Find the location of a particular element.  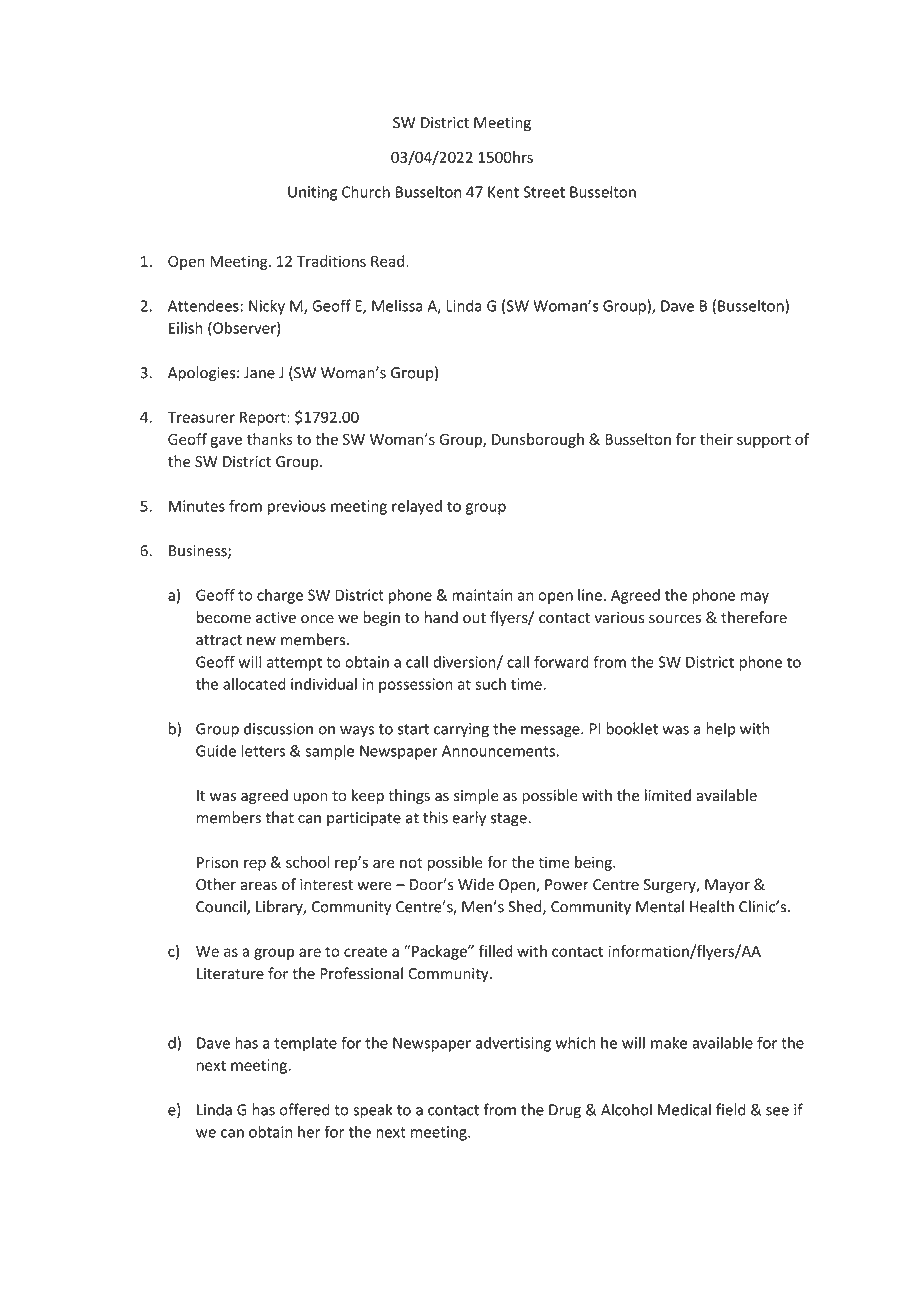

Uniting is located at coordinates (312, 193).
